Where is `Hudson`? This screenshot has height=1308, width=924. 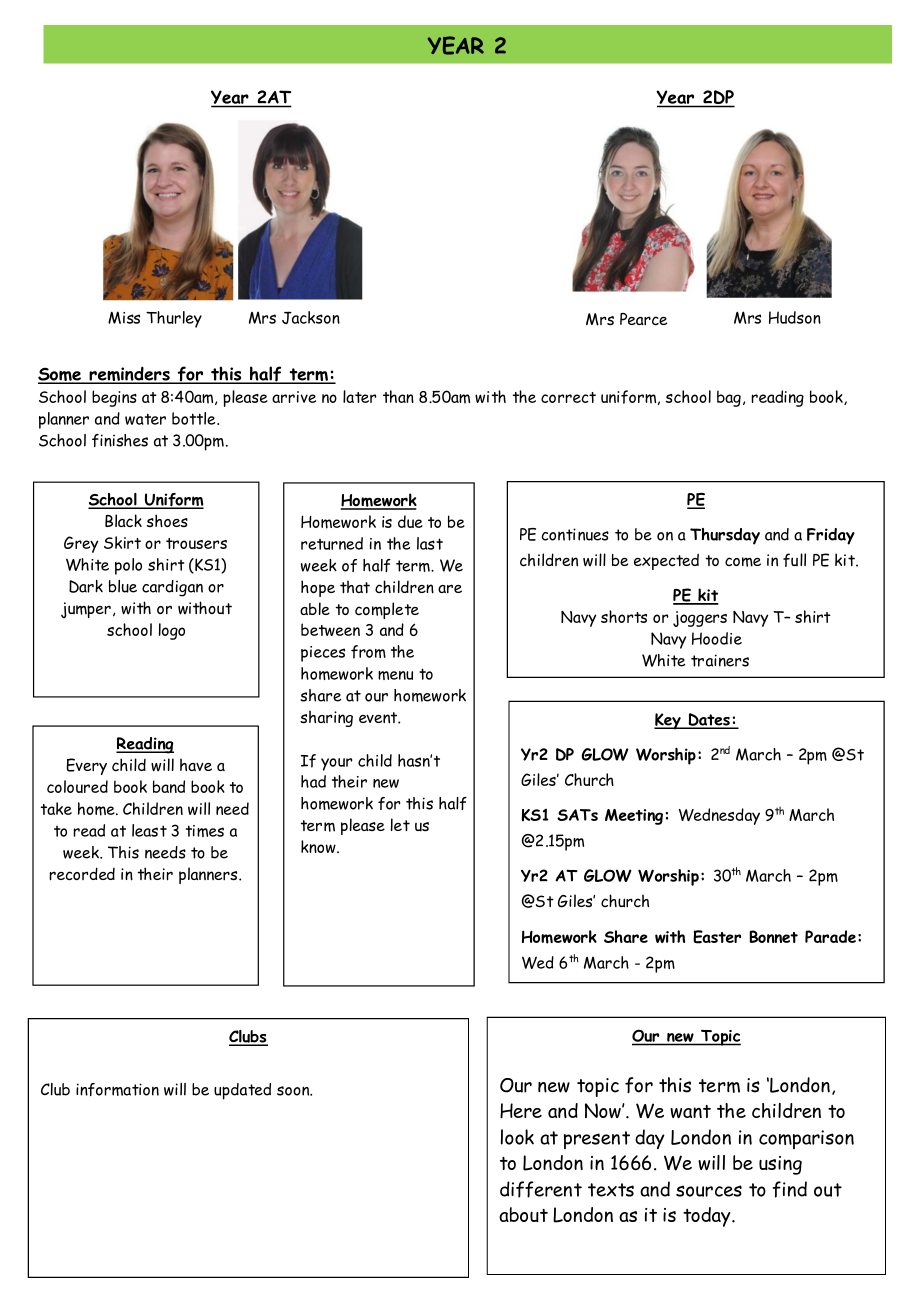
Hudson is located at coordinates (795, 317).
